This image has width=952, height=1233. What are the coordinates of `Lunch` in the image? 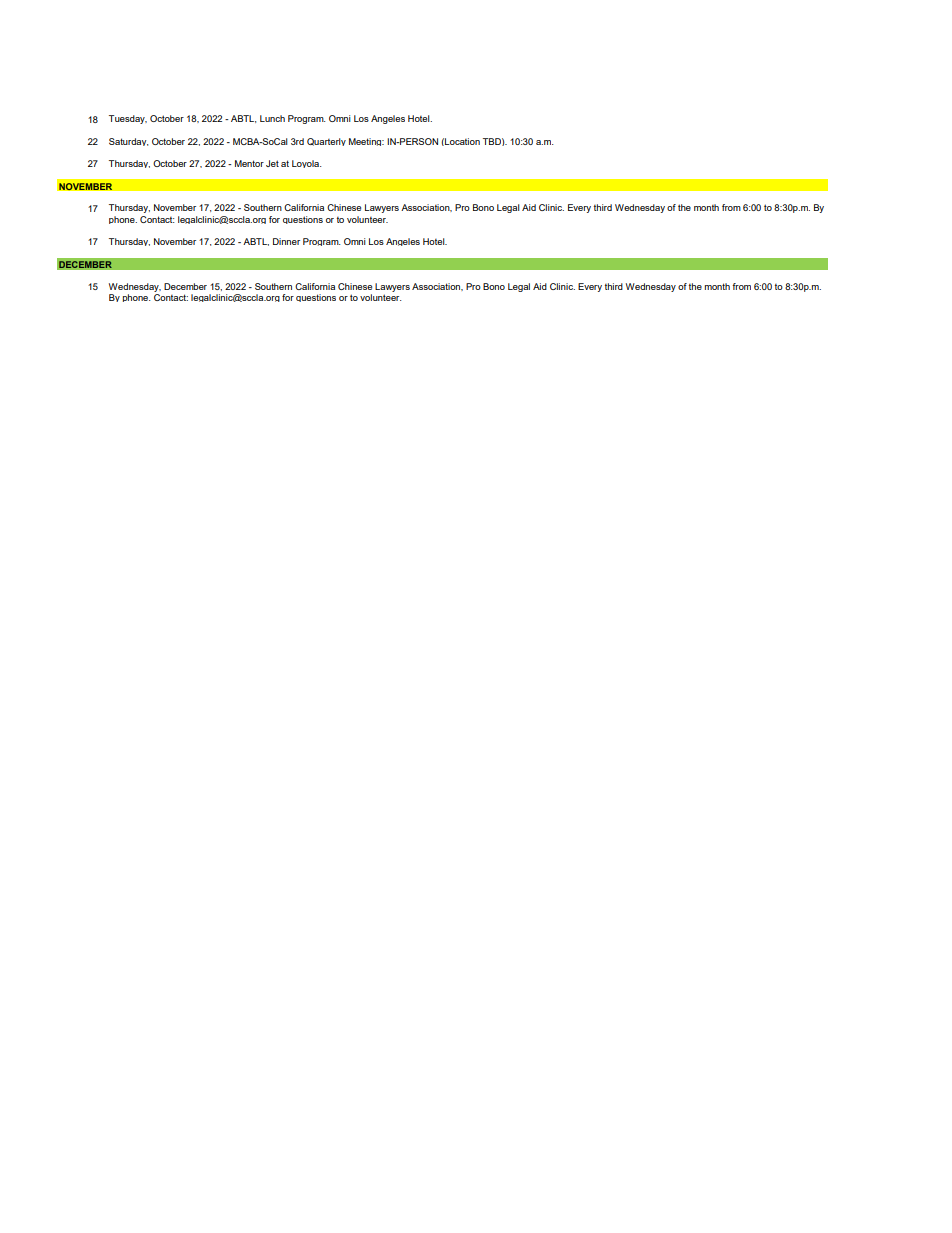 It's located at (272, 118).
